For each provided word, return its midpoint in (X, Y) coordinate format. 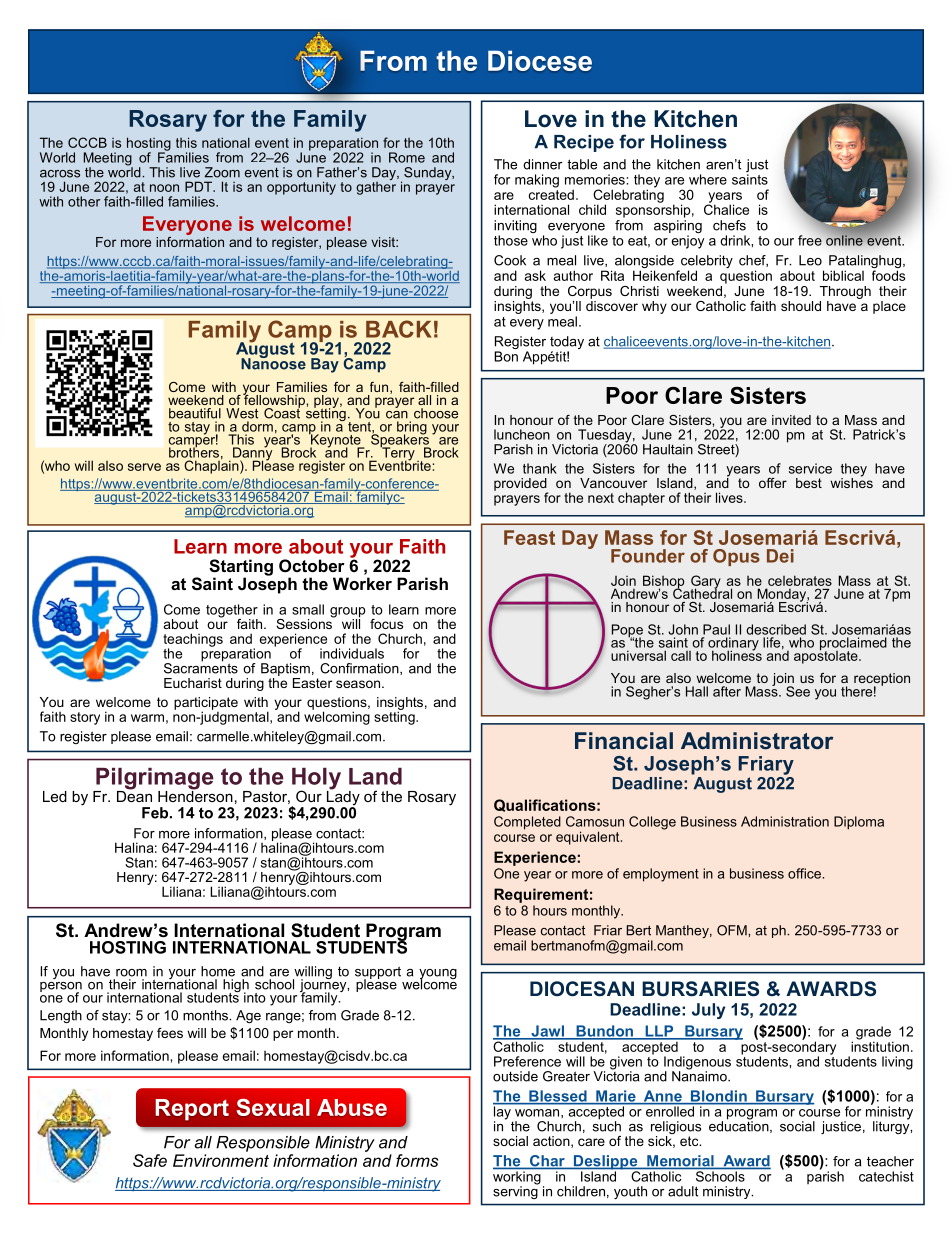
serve (144, 467)
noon (164, 188)
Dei (780, 556)
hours (550, 910)
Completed (527, 823)
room (131, 973)
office (804, 873)
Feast (529, 537)
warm (147, 718)
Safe (150, 1160)
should (801, 306)
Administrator (757, 741)
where (708, 179)
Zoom (222, 172)
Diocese (540, 60)
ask (535, 275)
